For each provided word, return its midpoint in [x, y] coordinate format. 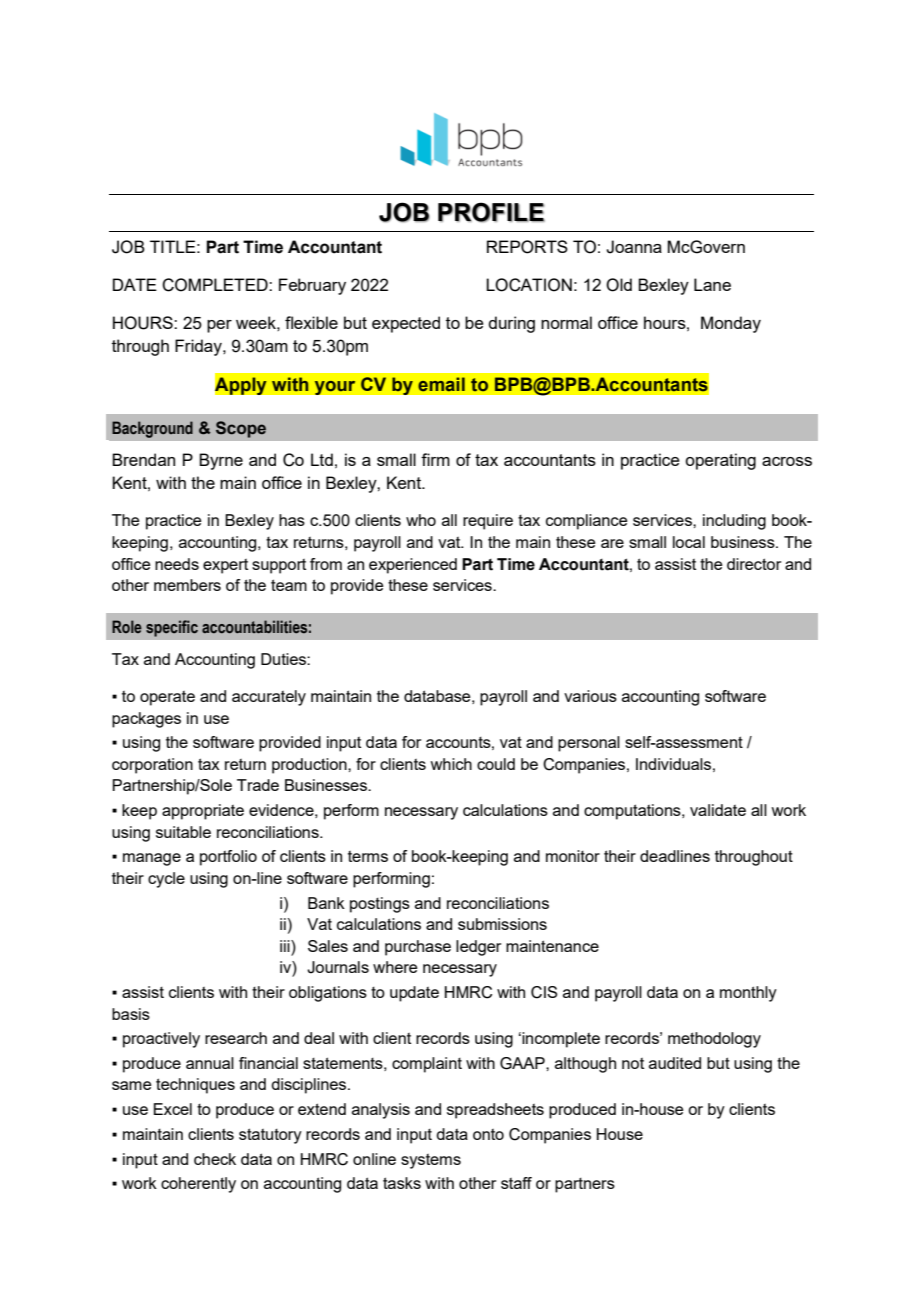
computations [633, 812]
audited [675, 1063]
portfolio [228, 858]
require [488, 522]
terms [368, 856]
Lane [712, 284]
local [689, 542]
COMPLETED [216, 285]
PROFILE [491, 212]
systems [431, 1161]
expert [225, 566]
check [215, 1159]
